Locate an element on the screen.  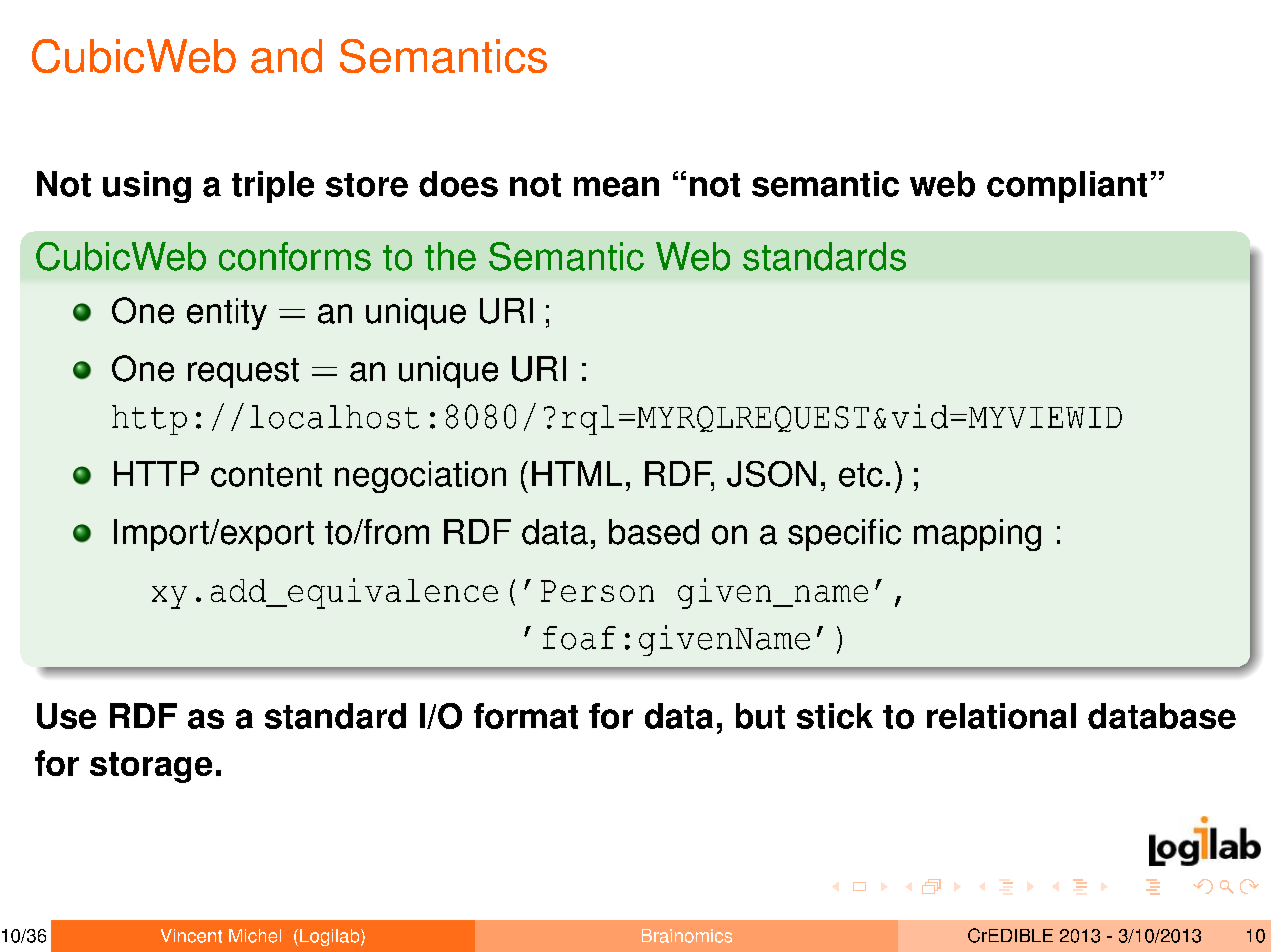
mean is located at coordinates (616, 187).
